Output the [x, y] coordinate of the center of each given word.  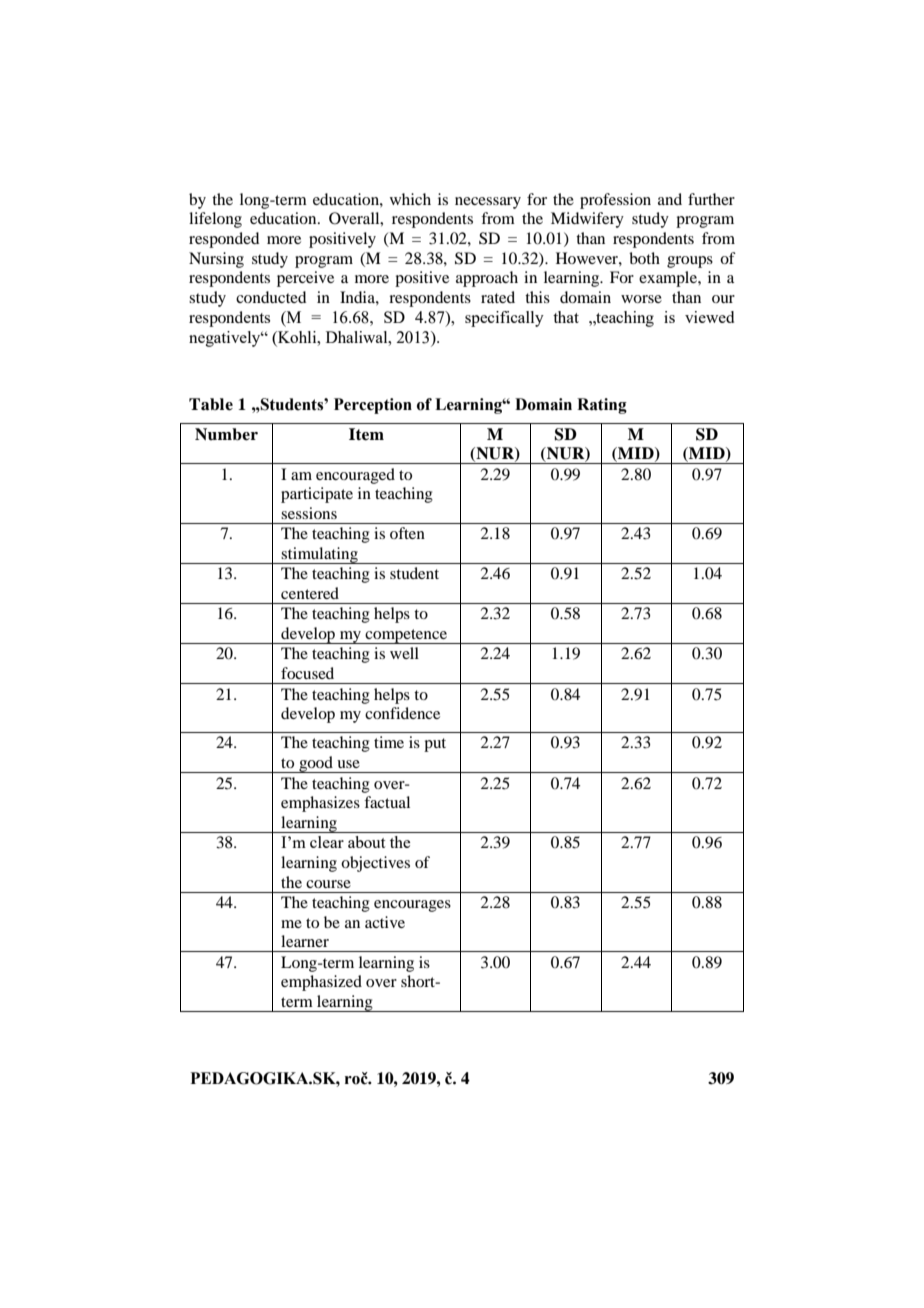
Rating [602, 406]
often [407, 533]
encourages [412, 906]
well [404, 653]
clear [327, 842]
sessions [309, 513]
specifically [504, 319]
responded [224, 240]
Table [211, 404]
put [435, 745]
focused [307, 673]
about [366, 842]
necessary [488, 203]
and [670, 199]
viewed [709, 317]
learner [305, 941]
